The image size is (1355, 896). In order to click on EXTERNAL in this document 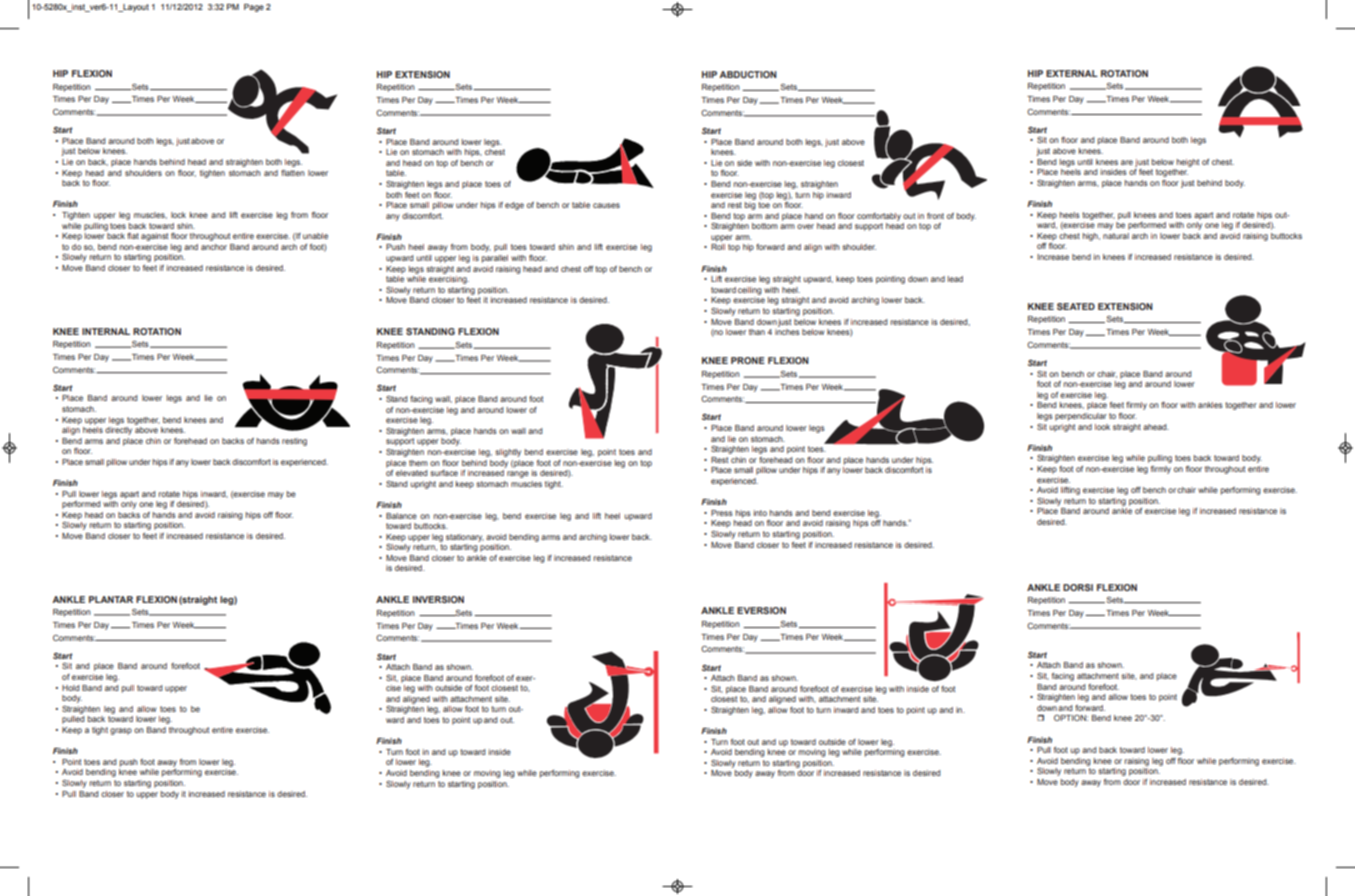, I will do `click(1072, 73)`.
